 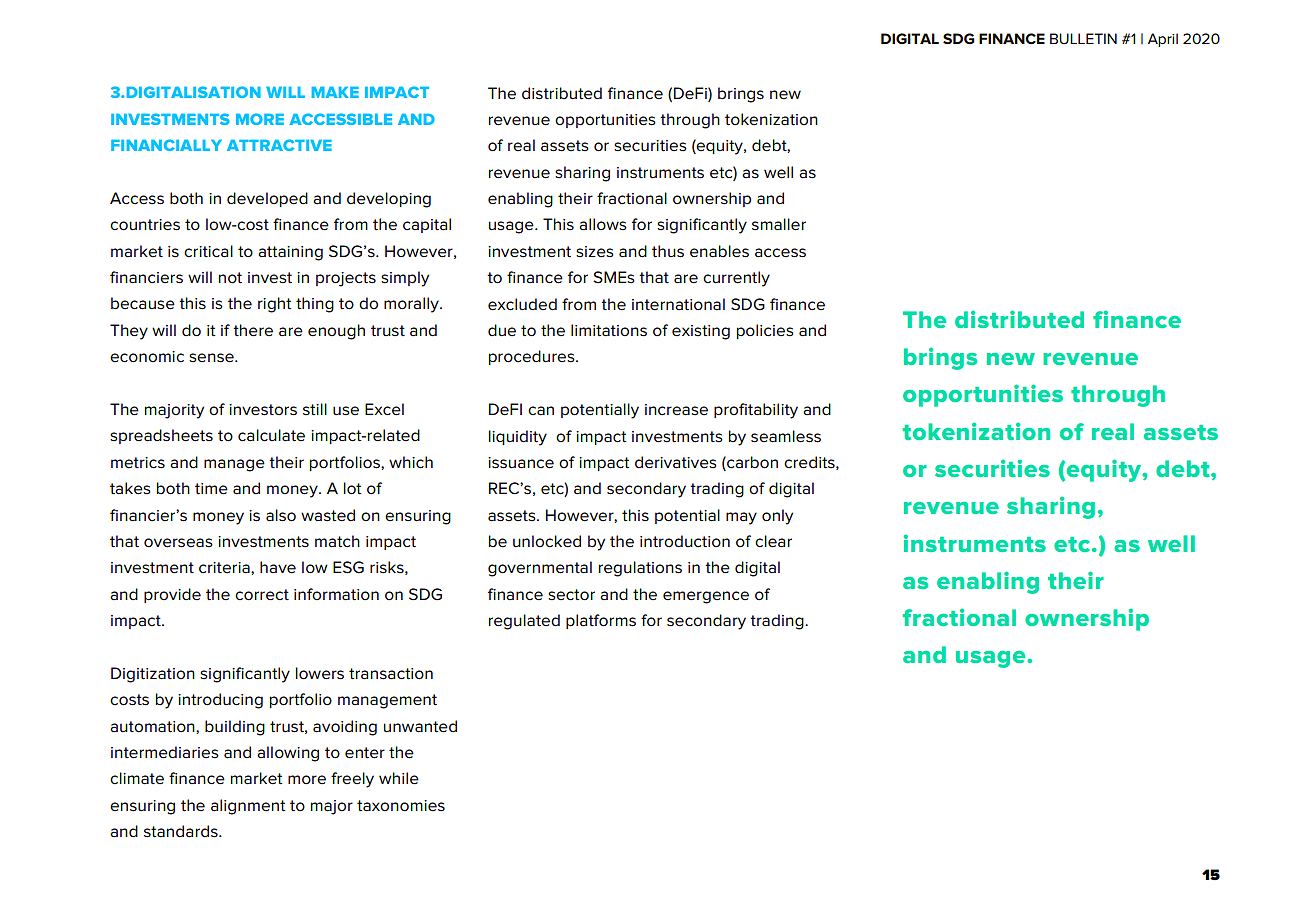 I want to click on thus, so click(x=668, y=251).
